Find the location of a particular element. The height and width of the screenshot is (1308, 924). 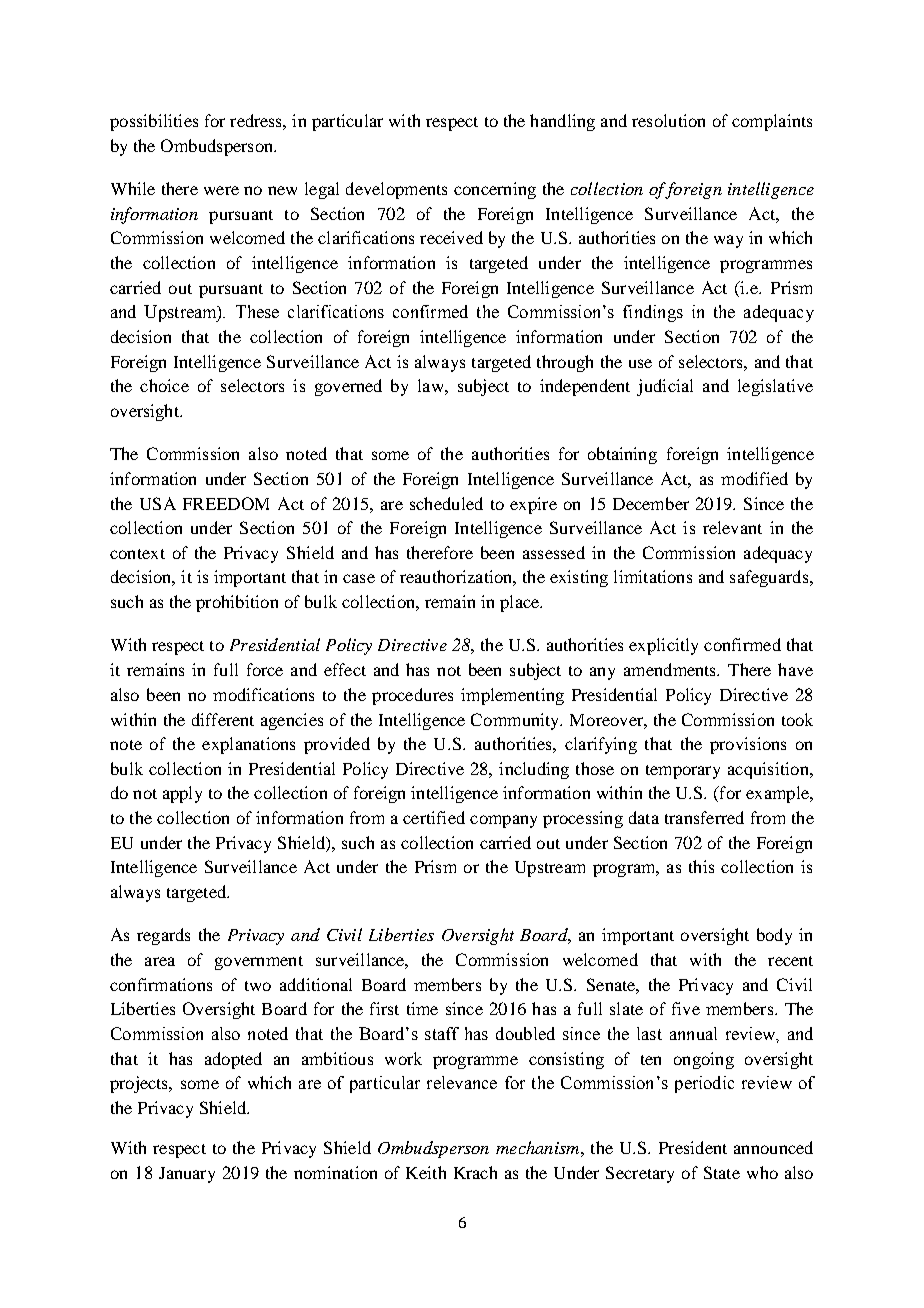

scheduled is located at coordinates (446, 503).
